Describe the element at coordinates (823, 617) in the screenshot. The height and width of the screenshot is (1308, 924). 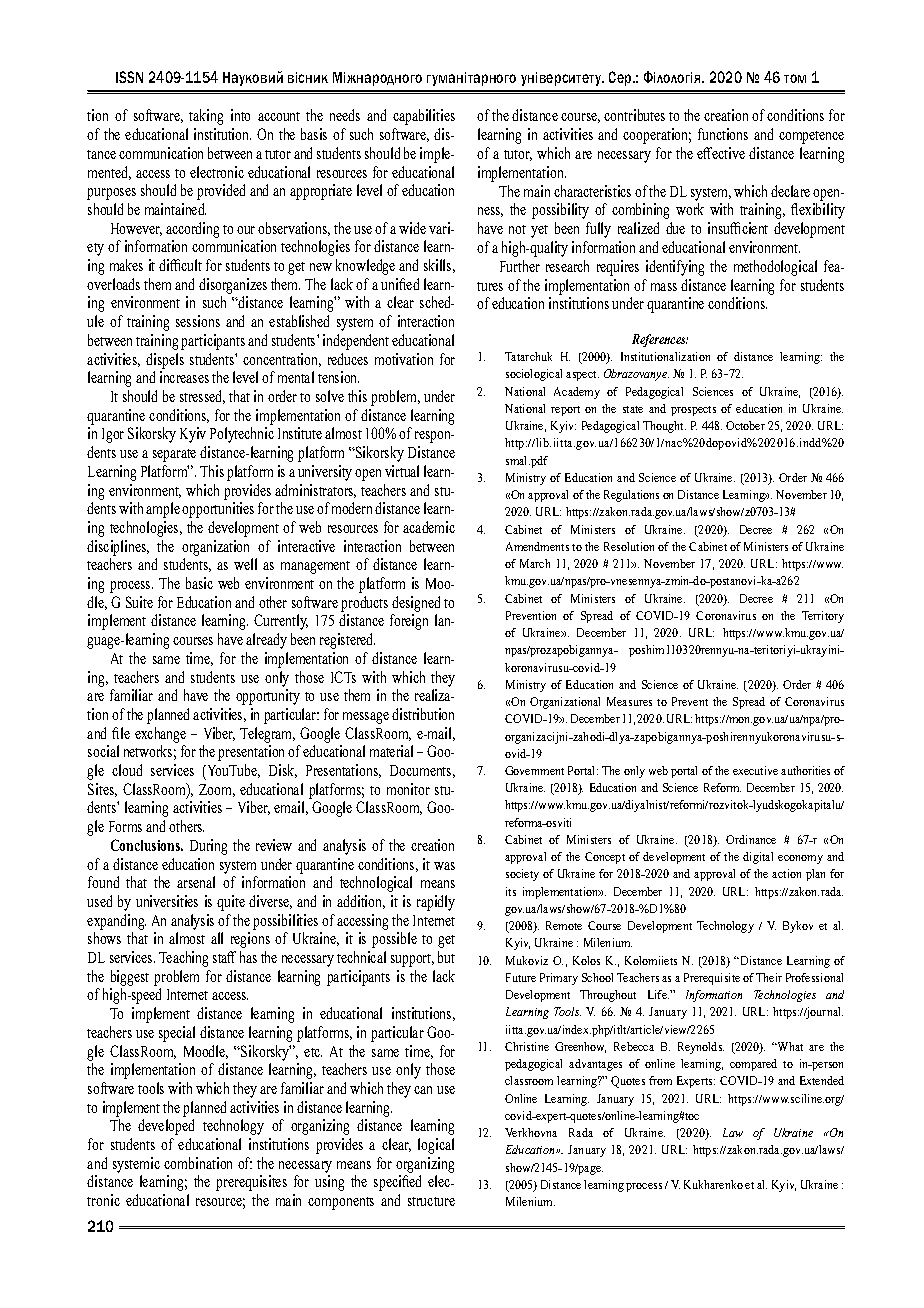
I see `Territory` at that location.
